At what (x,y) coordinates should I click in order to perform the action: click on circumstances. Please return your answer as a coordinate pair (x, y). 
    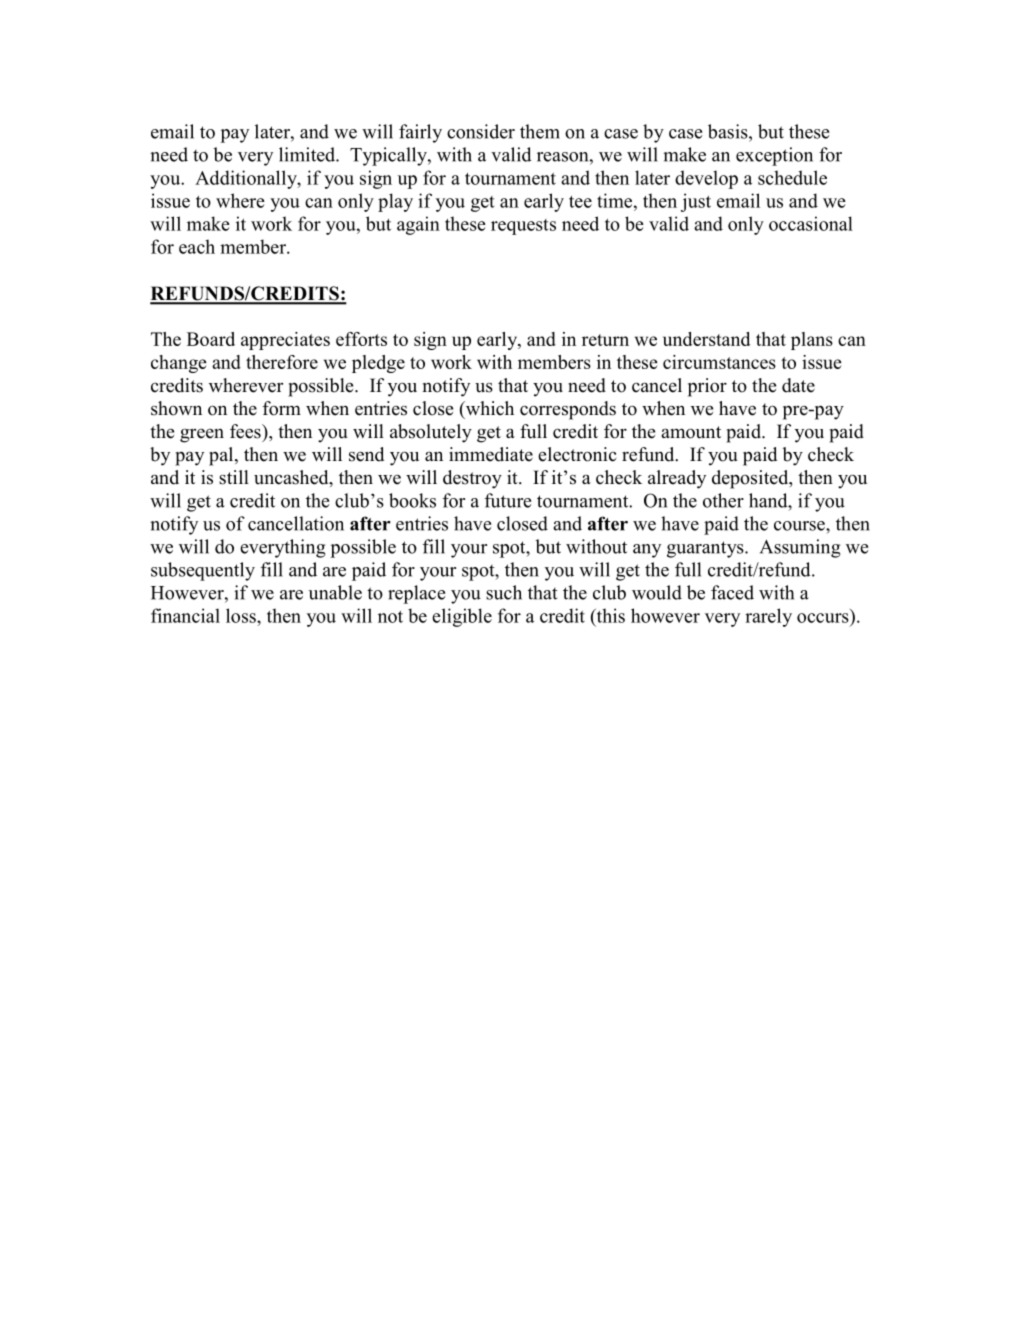
    Looking at the image, I should click on (719, 362).
